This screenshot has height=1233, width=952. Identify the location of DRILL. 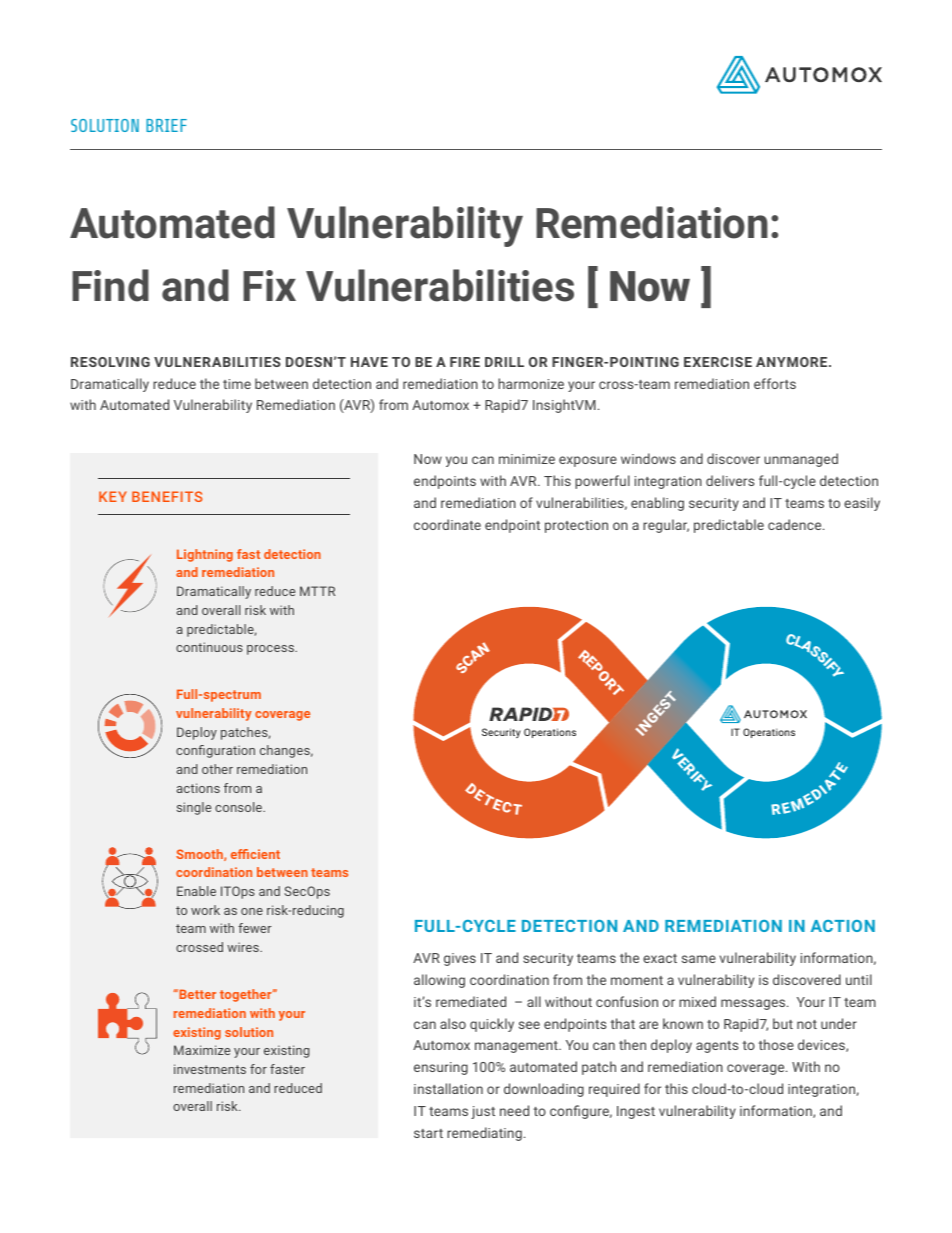
(504, 362).
